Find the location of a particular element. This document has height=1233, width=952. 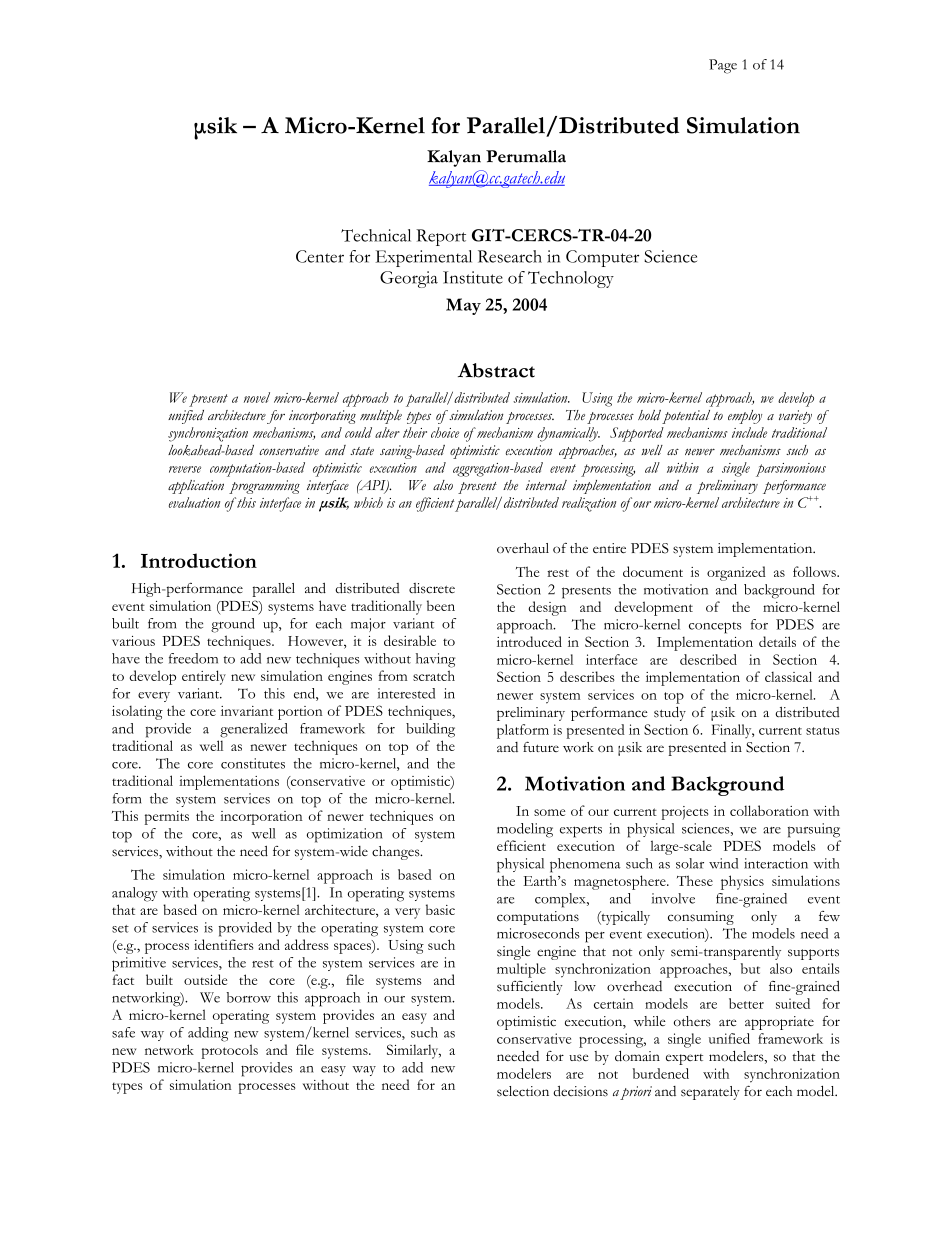

employ is located at coordinates (745, 417).
